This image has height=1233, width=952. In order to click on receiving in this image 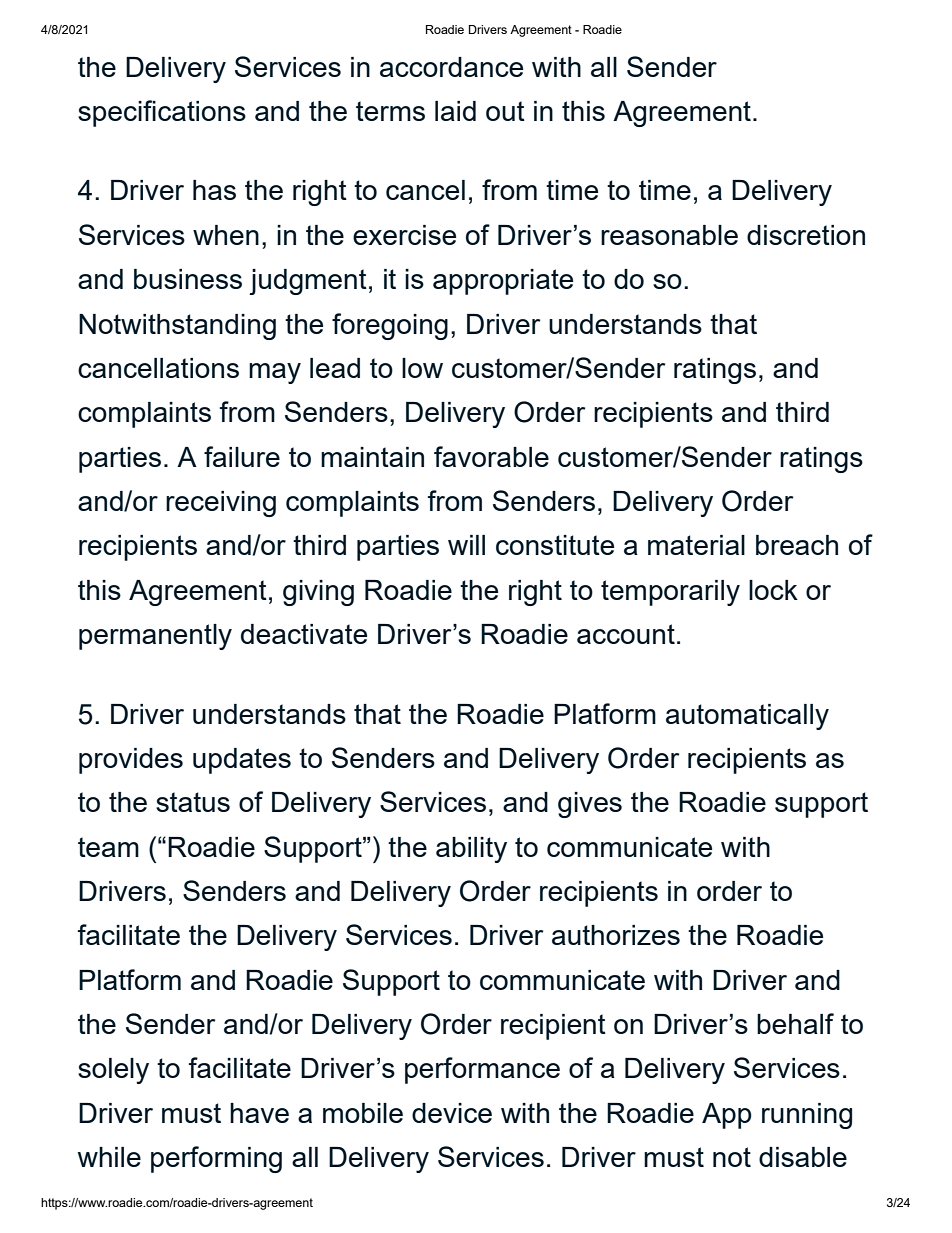, I will do `click(221, 504)`.
